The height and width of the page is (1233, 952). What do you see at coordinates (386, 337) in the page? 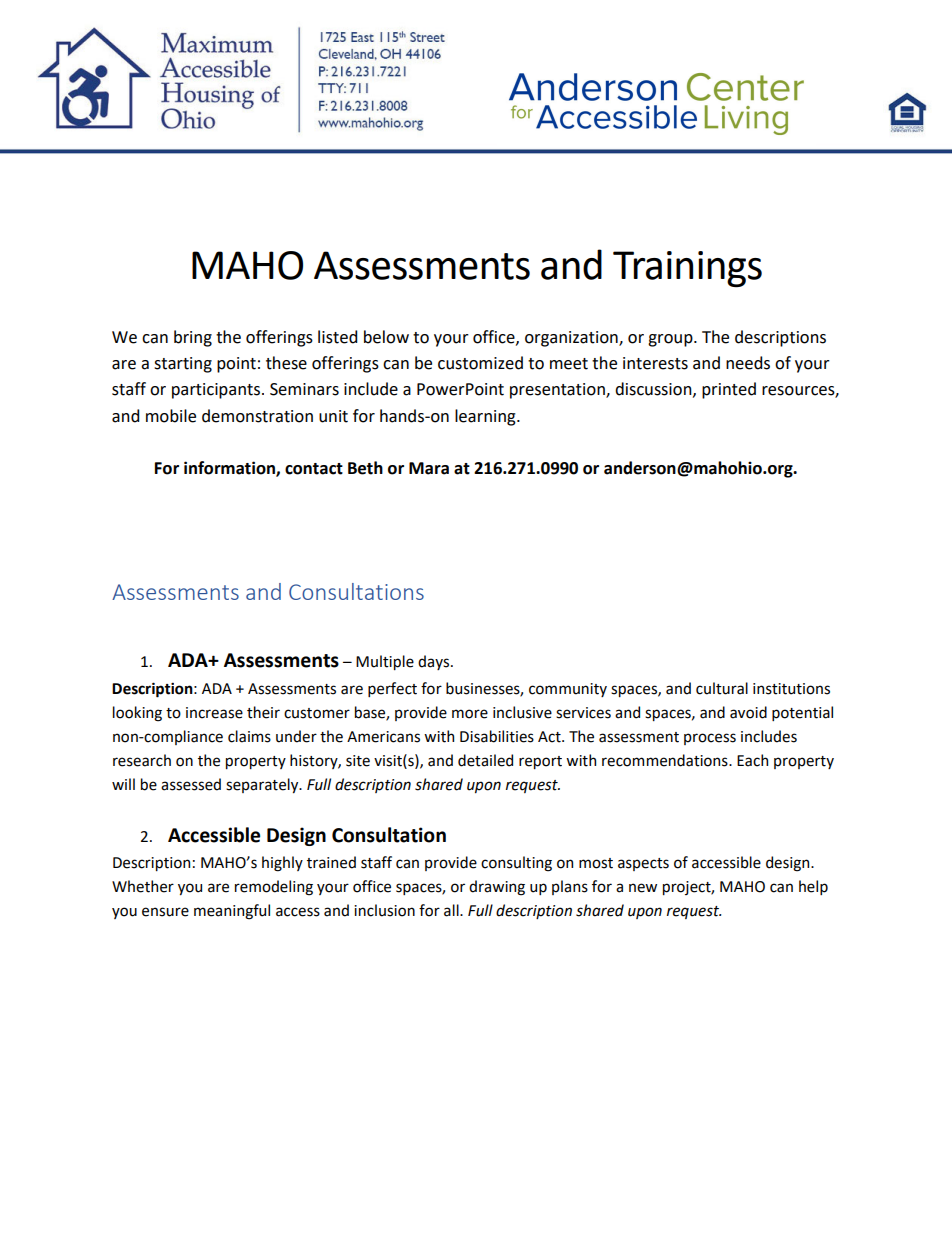
I see `below` at bounding box center [386, 337].
